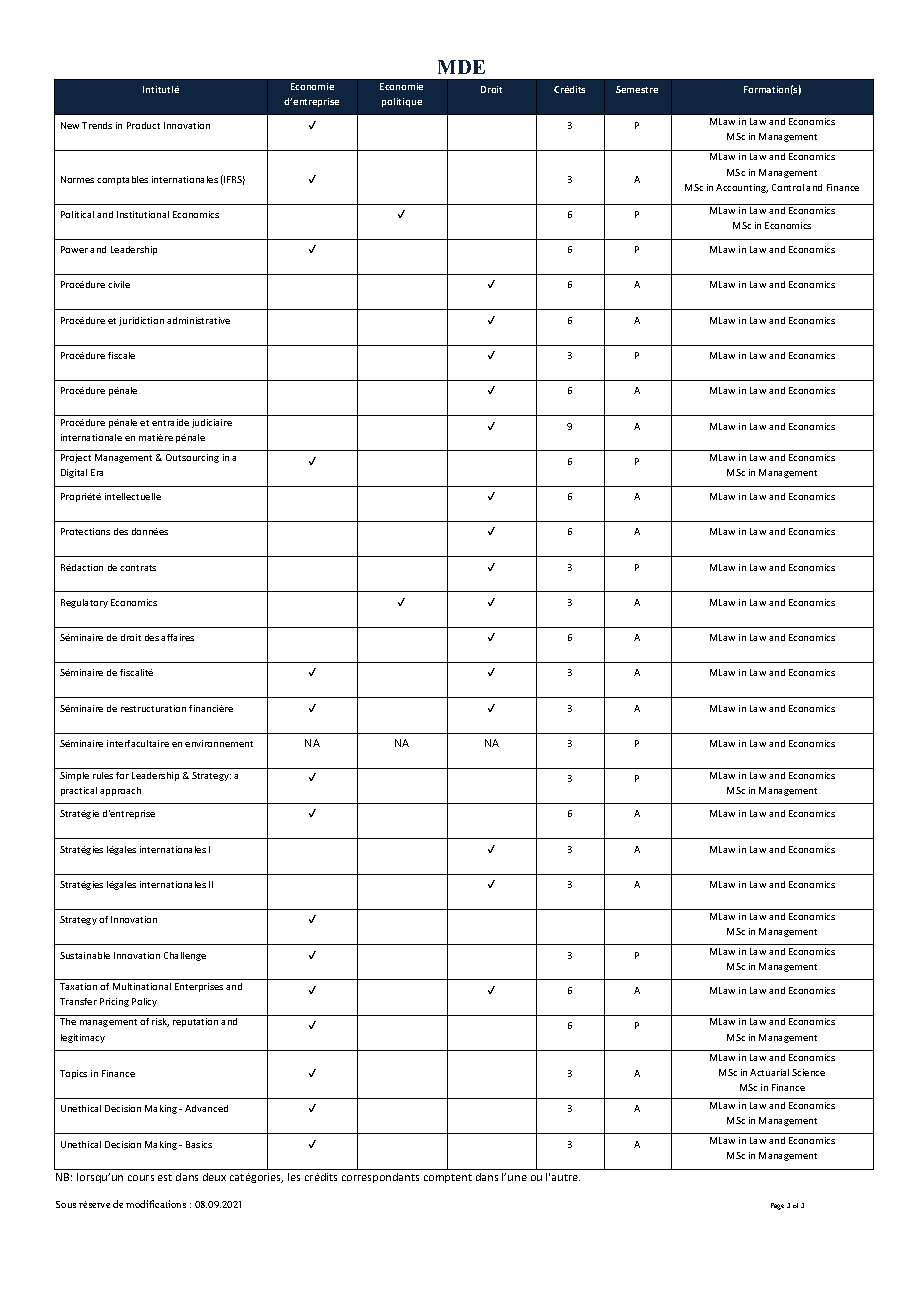 The image size is (924, 1308). Describe the element at coordinates (143, 125) in the image. I see `Product` at that location.
